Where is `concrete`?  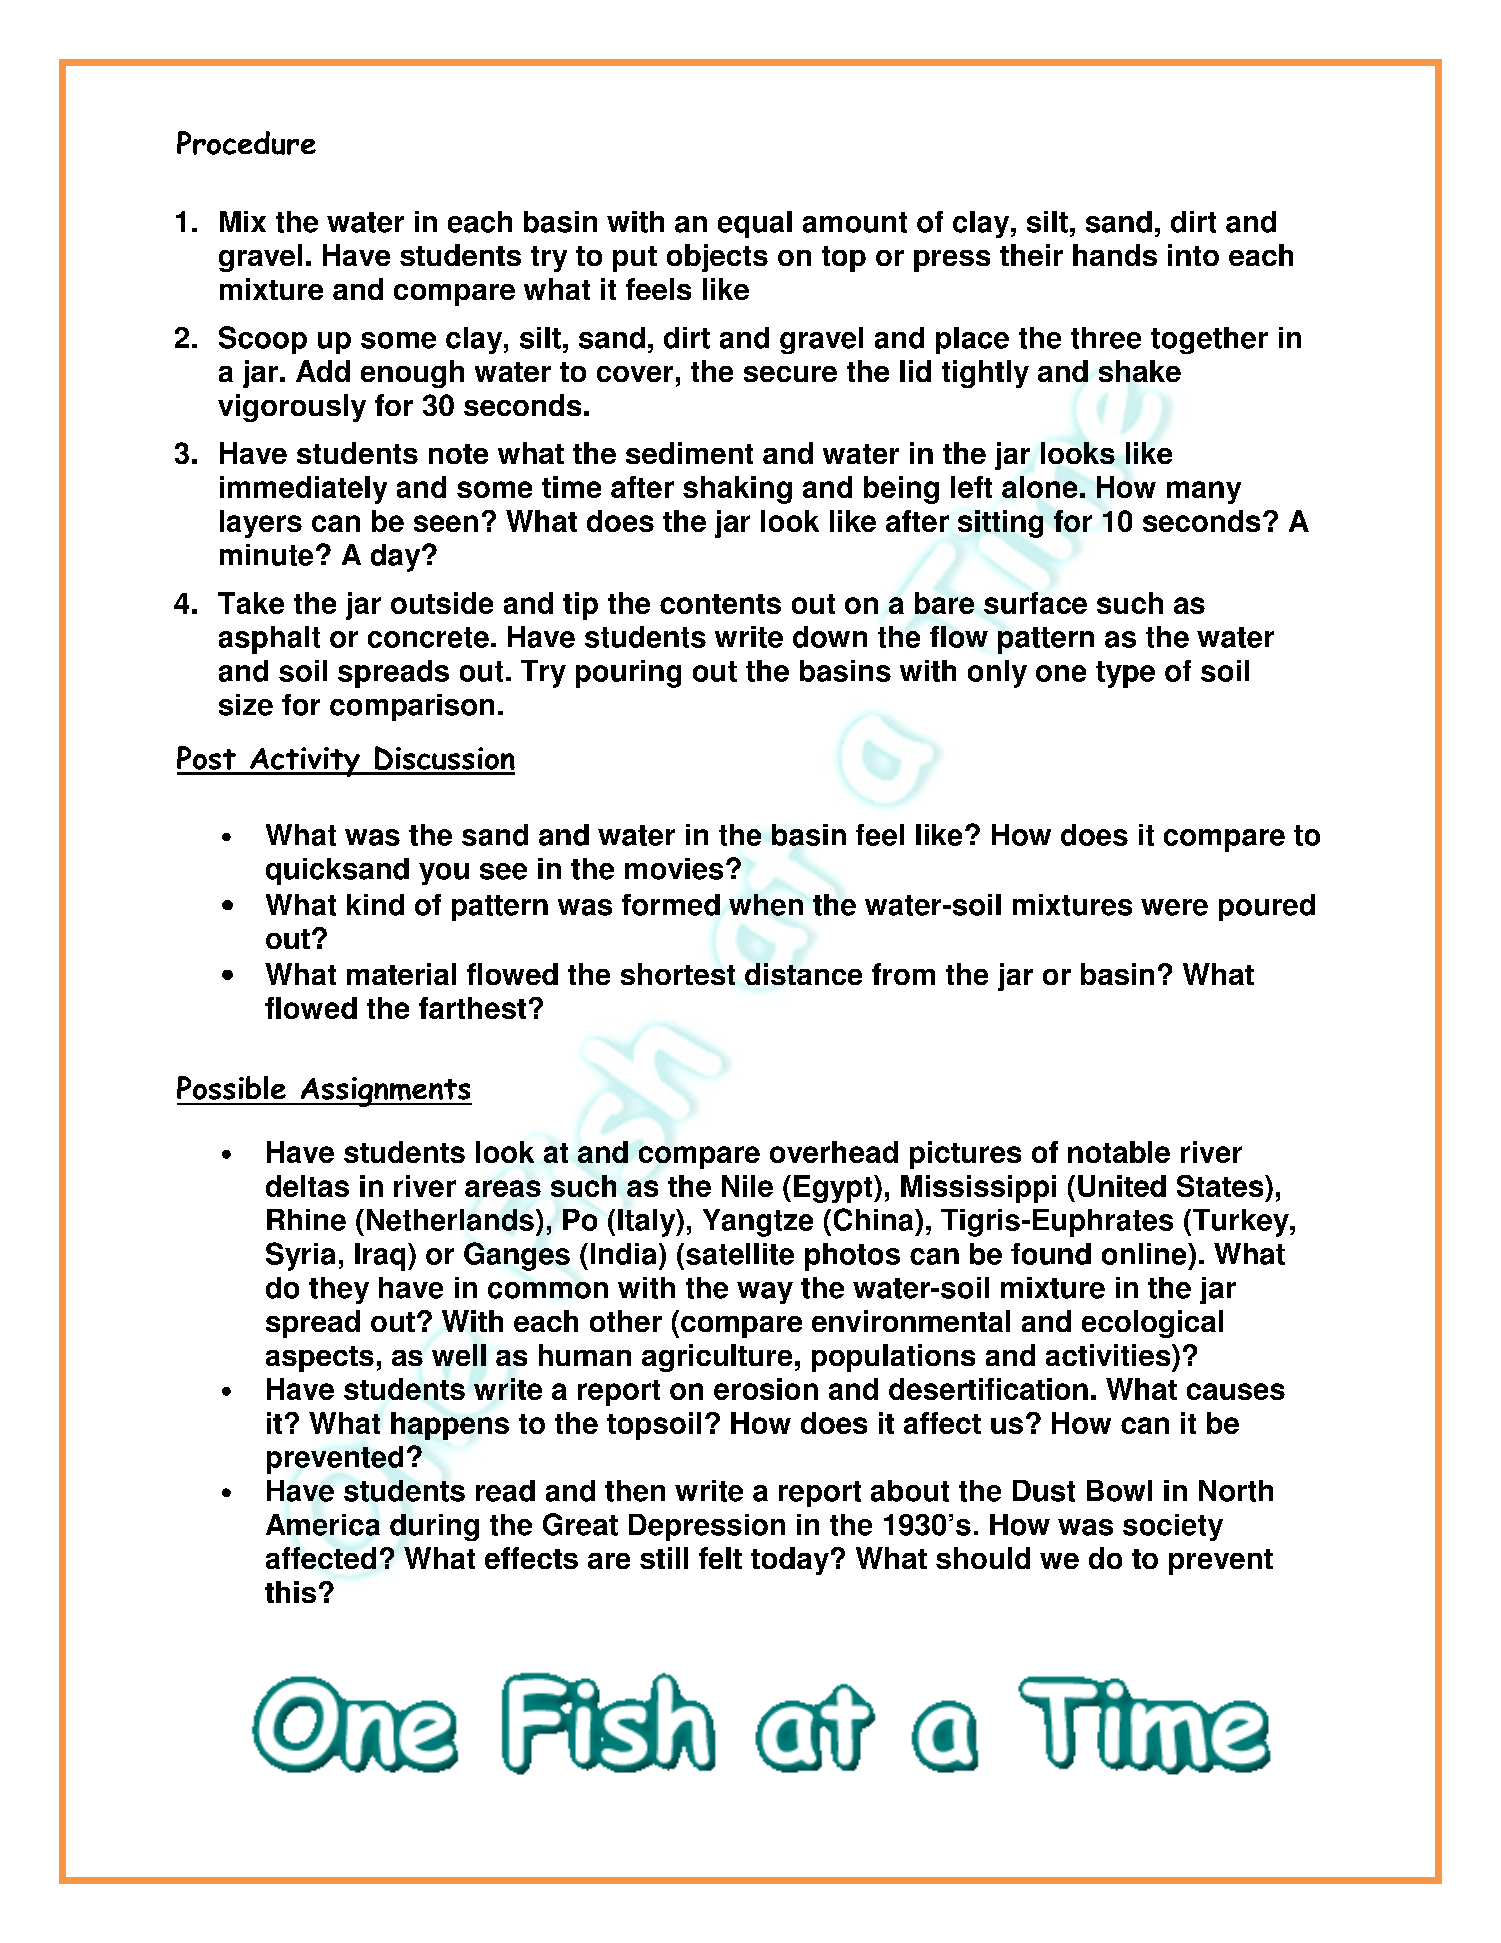 concrete is located at coordinates (428, 637).
